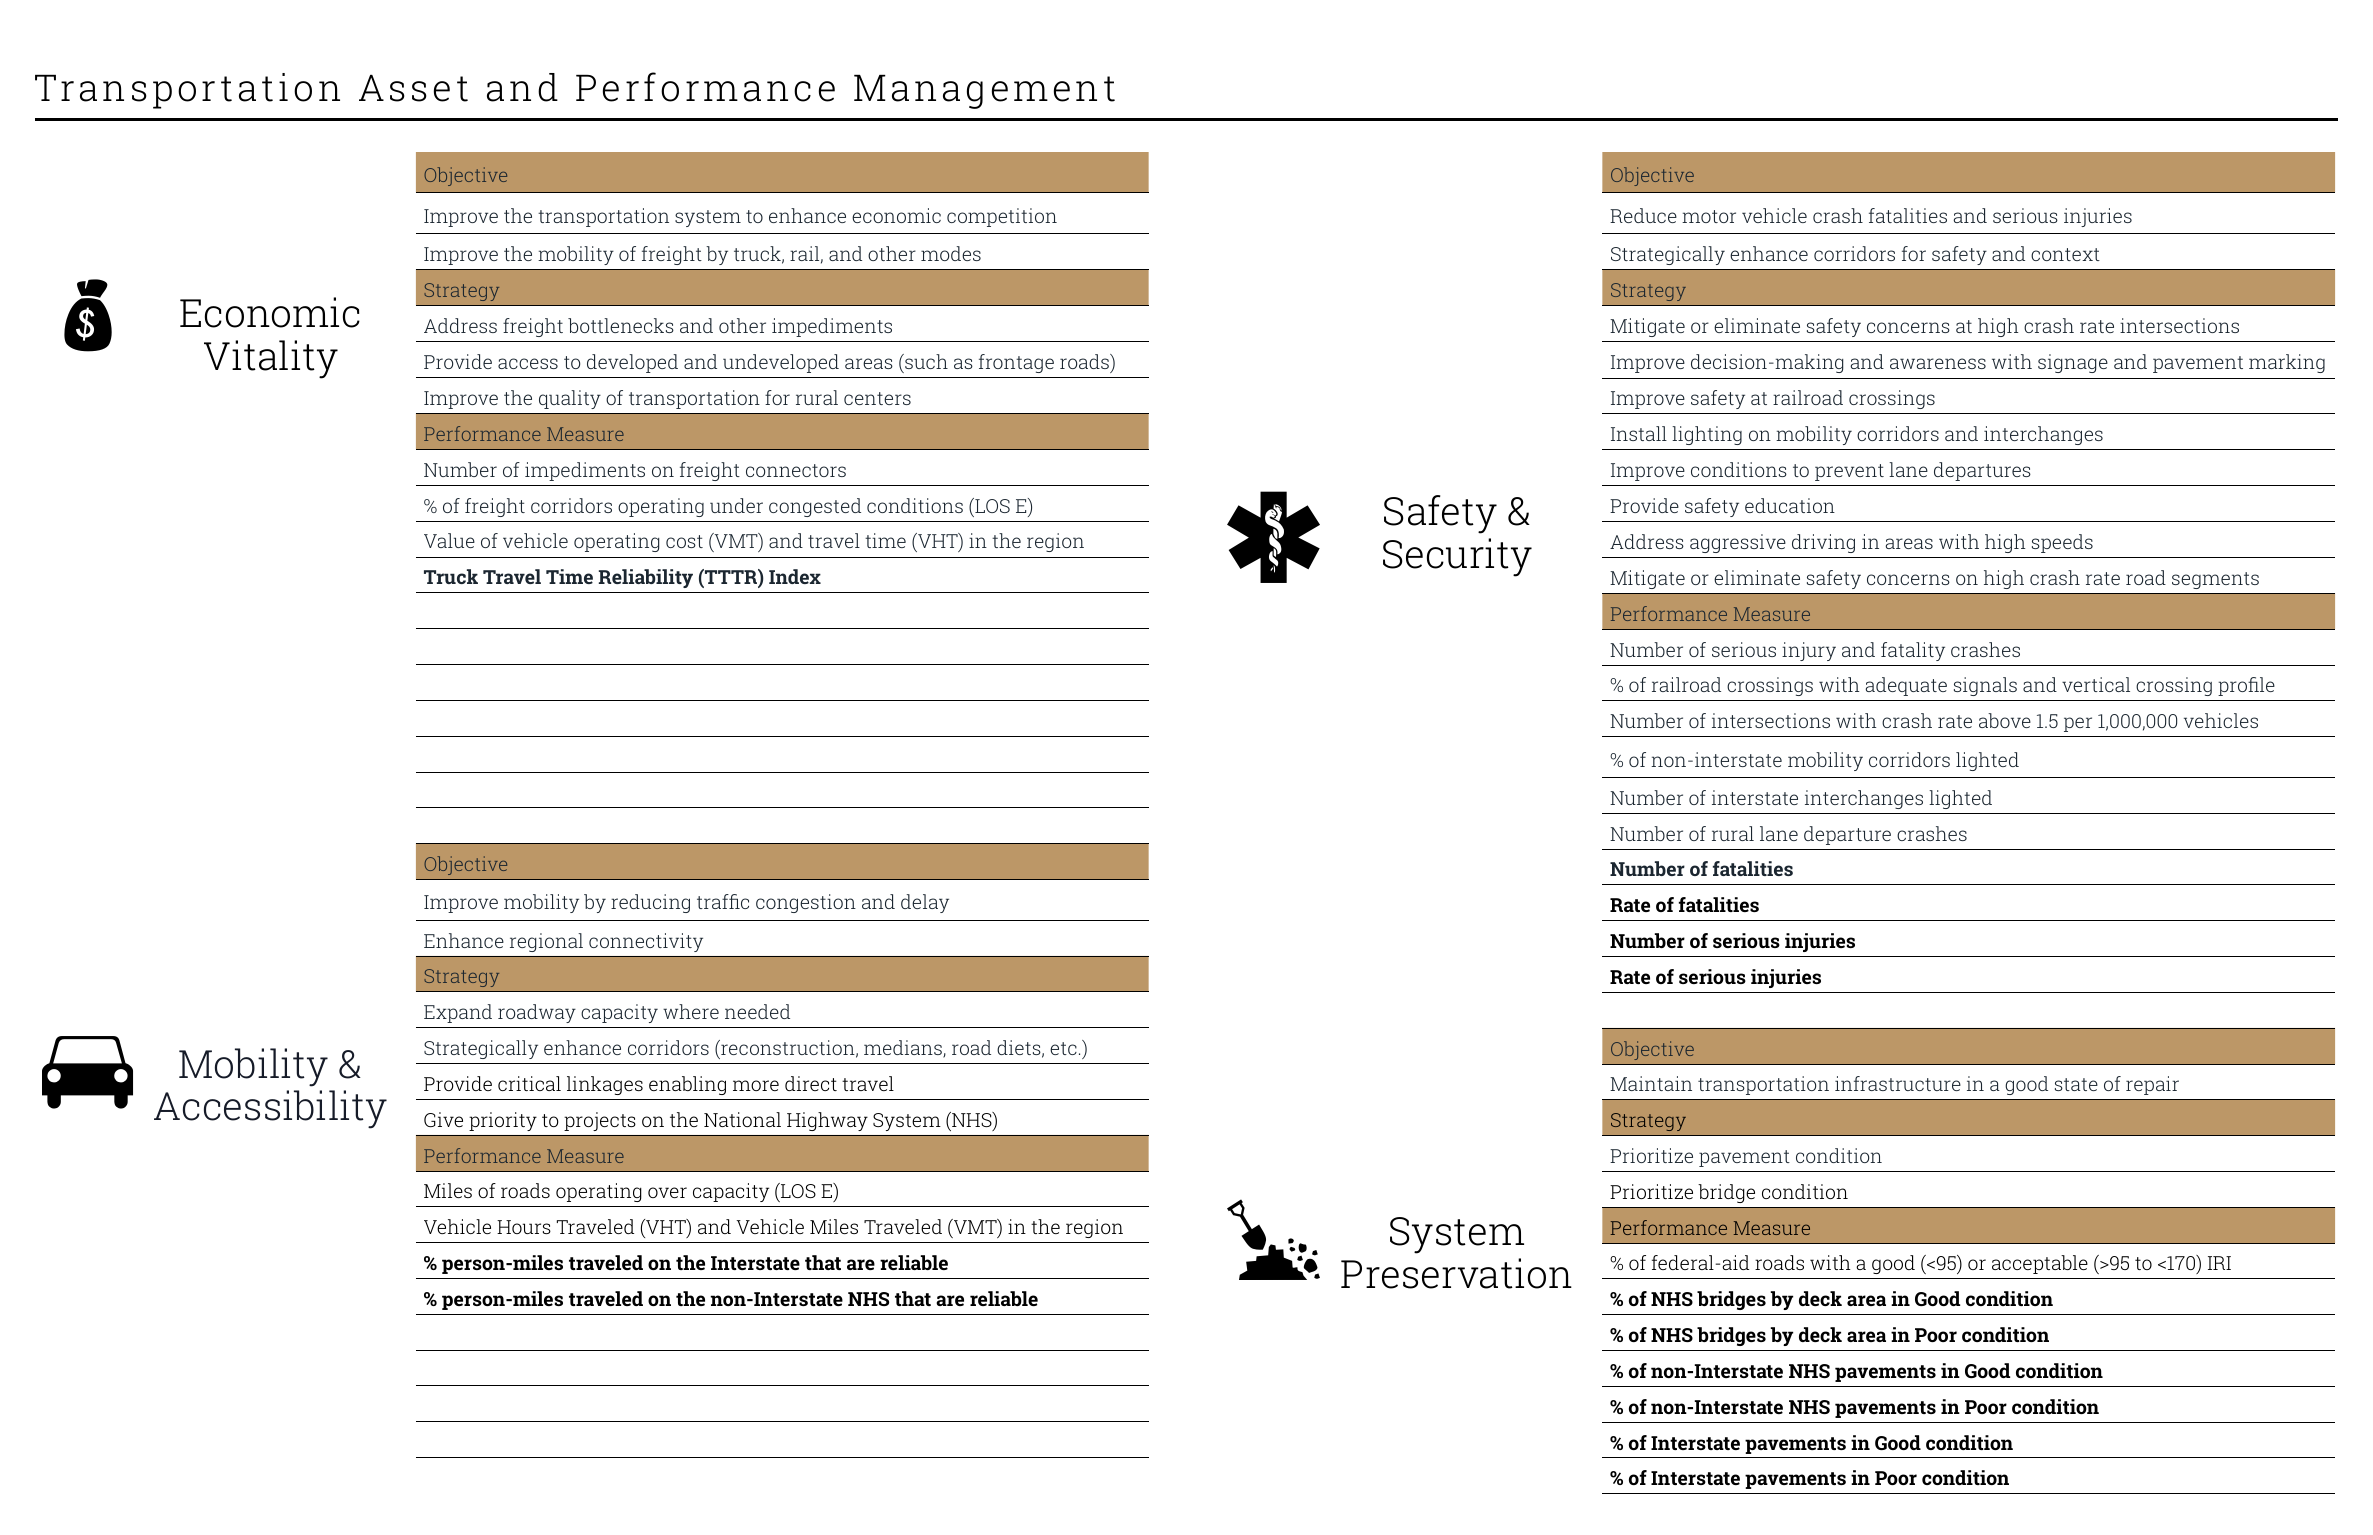 The width and height of the screenshot is (2373, 1535). Describe the element at coordinates (2005, 720) in the screenshot. I see `above` at that location.
